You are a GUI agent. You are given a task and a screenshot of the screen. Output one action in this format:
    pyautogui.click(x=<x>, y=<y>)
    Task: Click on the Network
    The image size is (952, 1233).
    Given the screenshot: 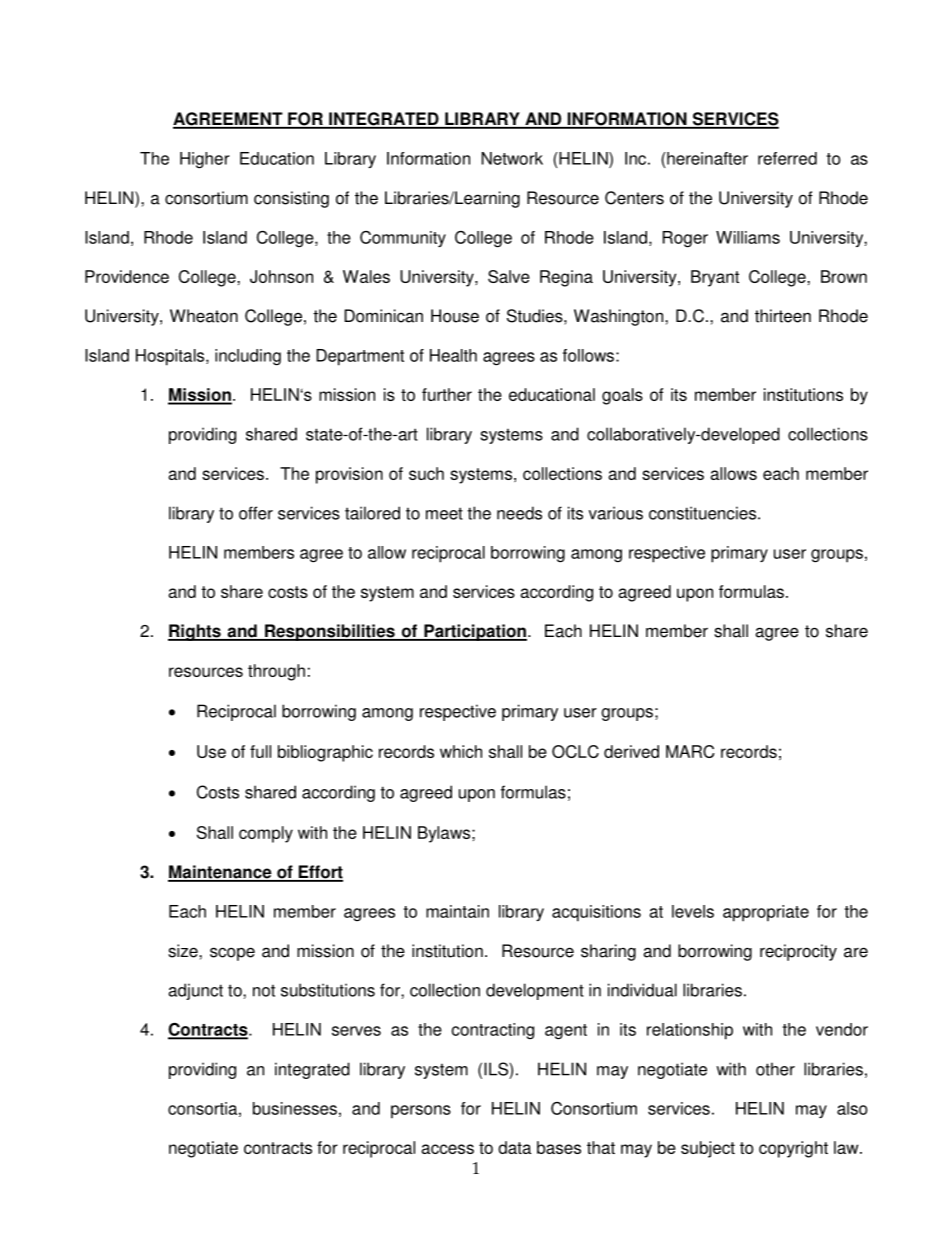 What is the action you would take?
    pyautogui.click(x=512, y=158)
